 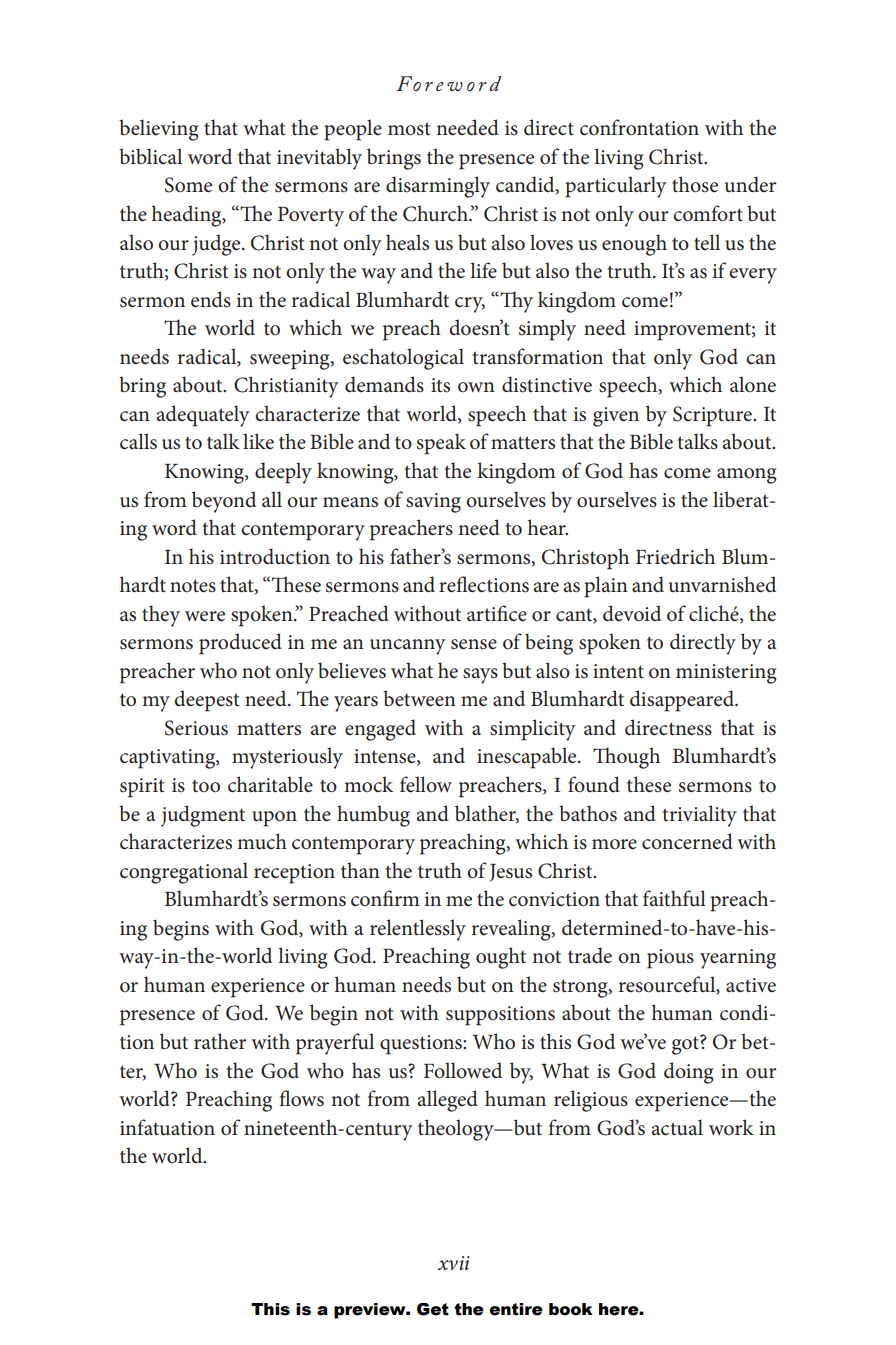 What do you see at coordinates (501, 958) in the screenshot?
I see `ought` at bounding box center [501, 958].
